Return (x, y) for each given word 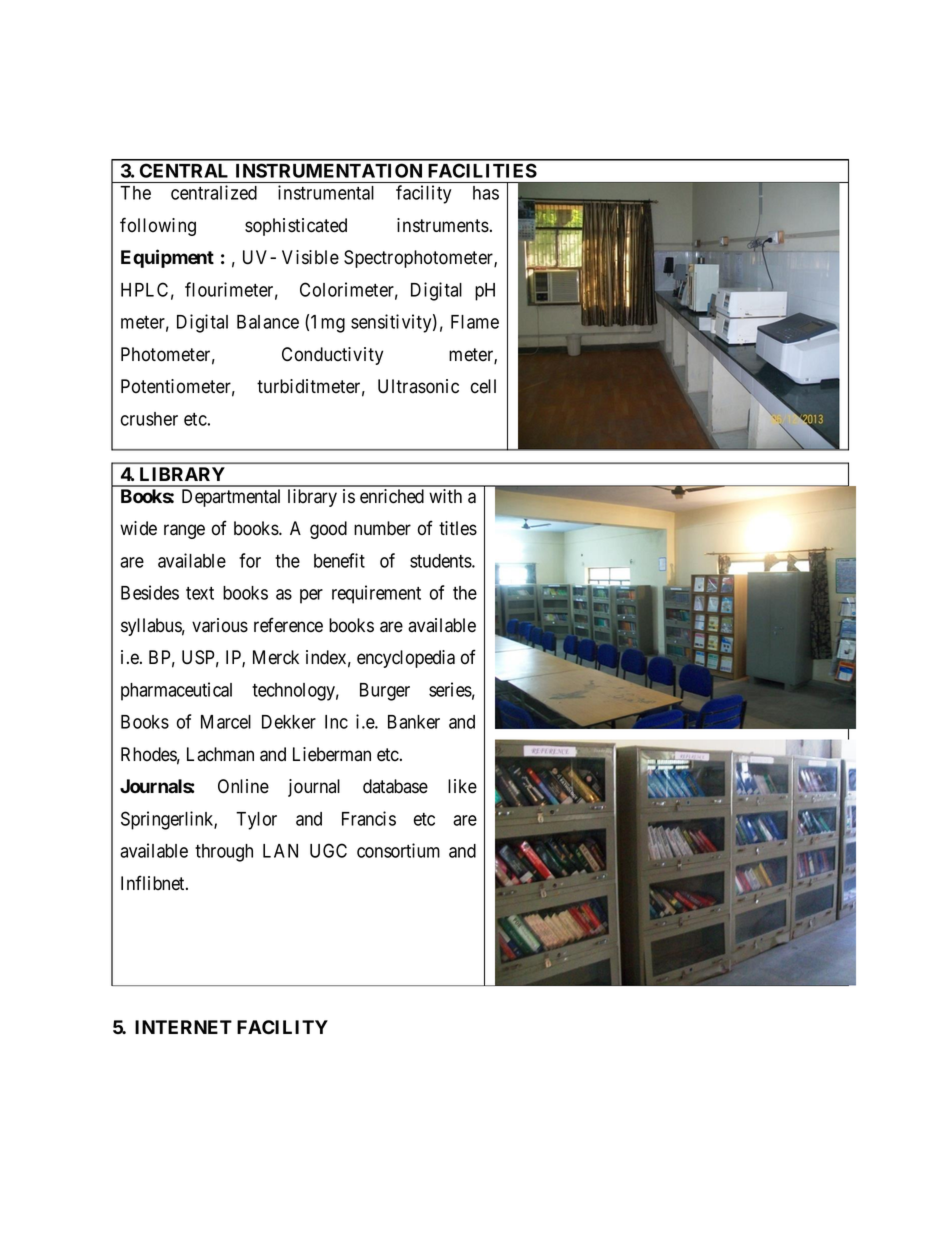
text (200, 593)
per (311, 596)
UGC (328, 850)
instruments (443, 225)
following (158, 226)
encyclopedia (406, 659)
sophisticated (296, 227)
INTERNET (183, 1027)
